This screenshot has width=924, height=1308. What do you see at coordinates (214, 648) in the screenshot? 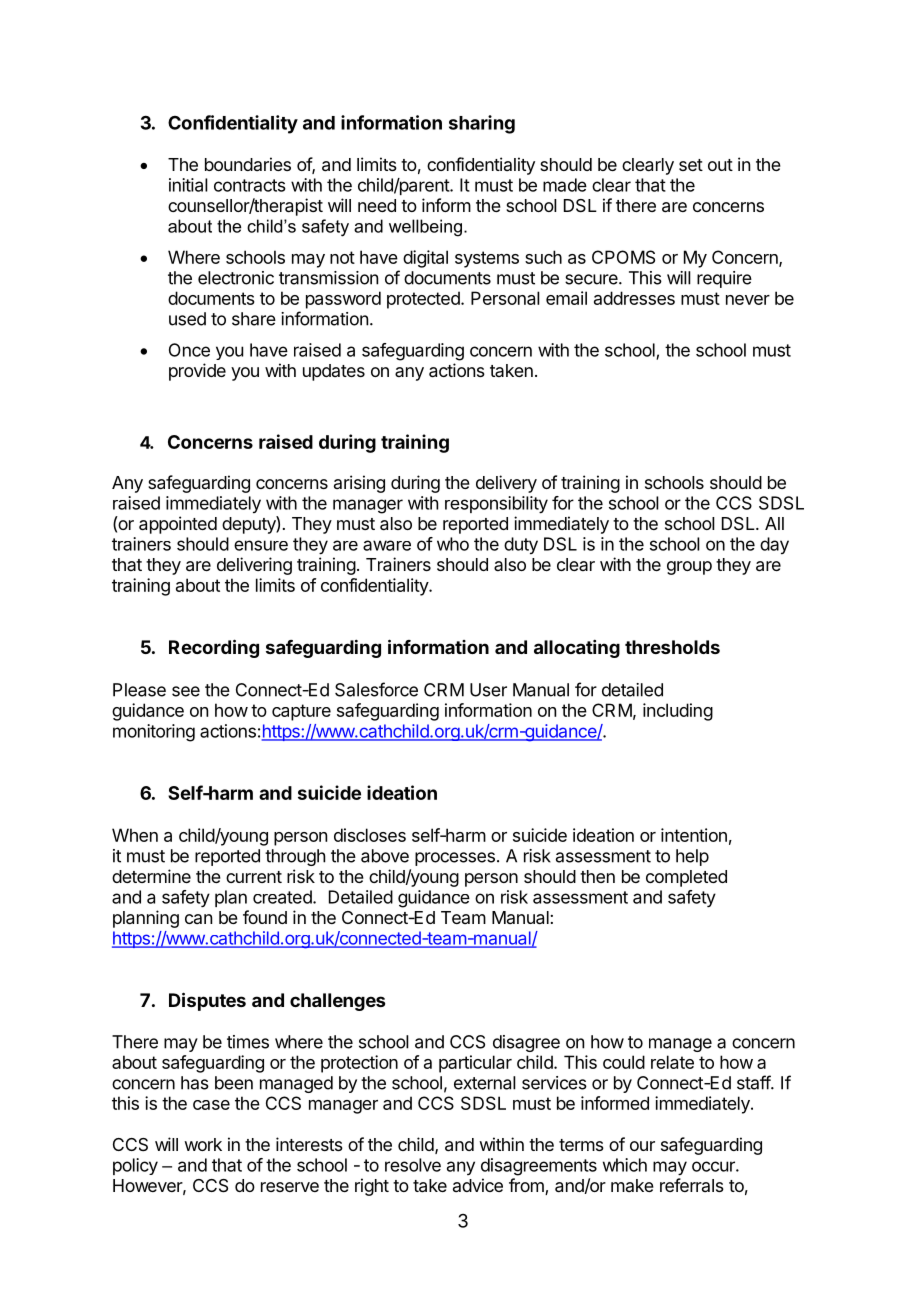
I see `Recording` at bounding box center [214, 648].
